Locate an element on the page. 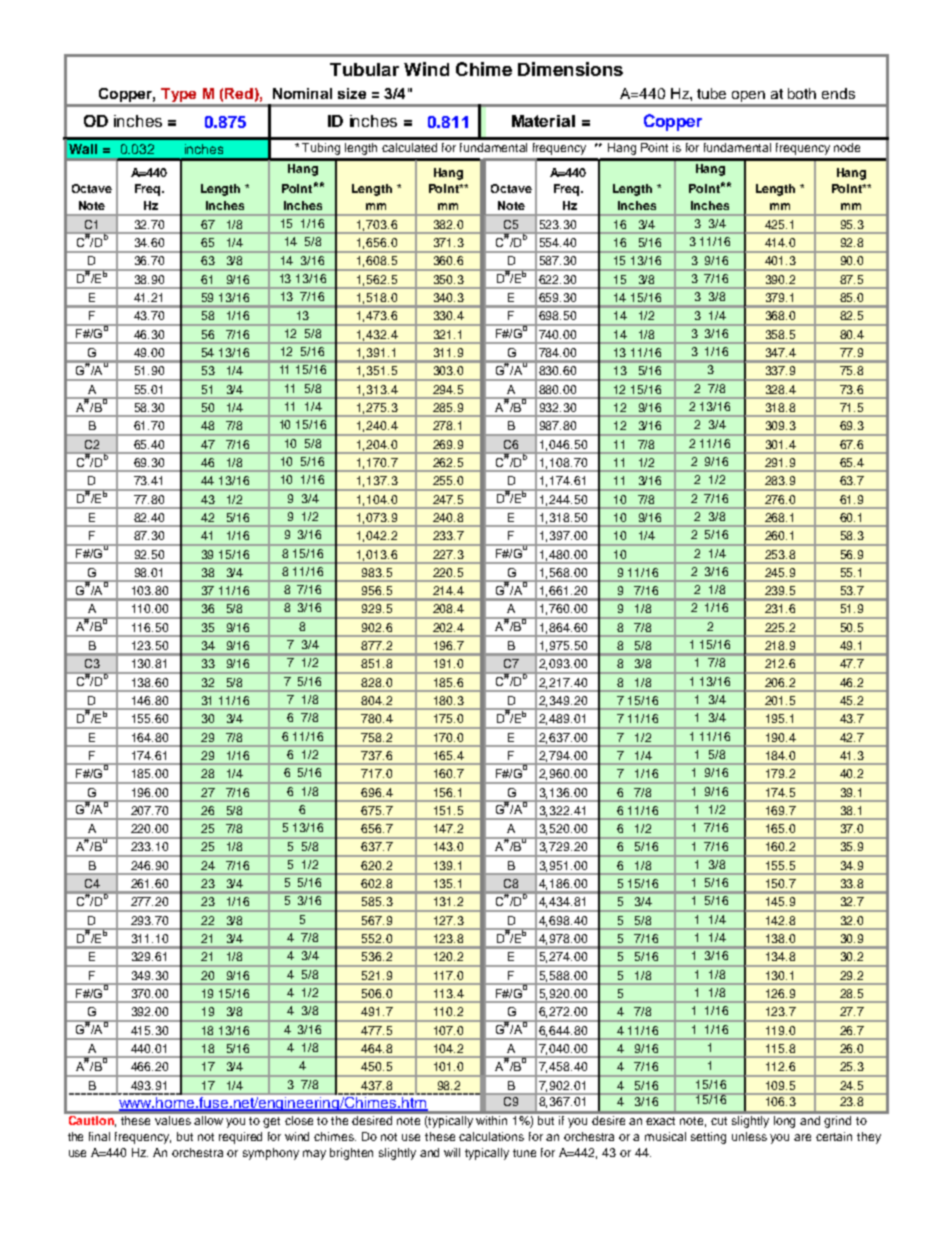  unless is located at coordinates (749, 1136).
